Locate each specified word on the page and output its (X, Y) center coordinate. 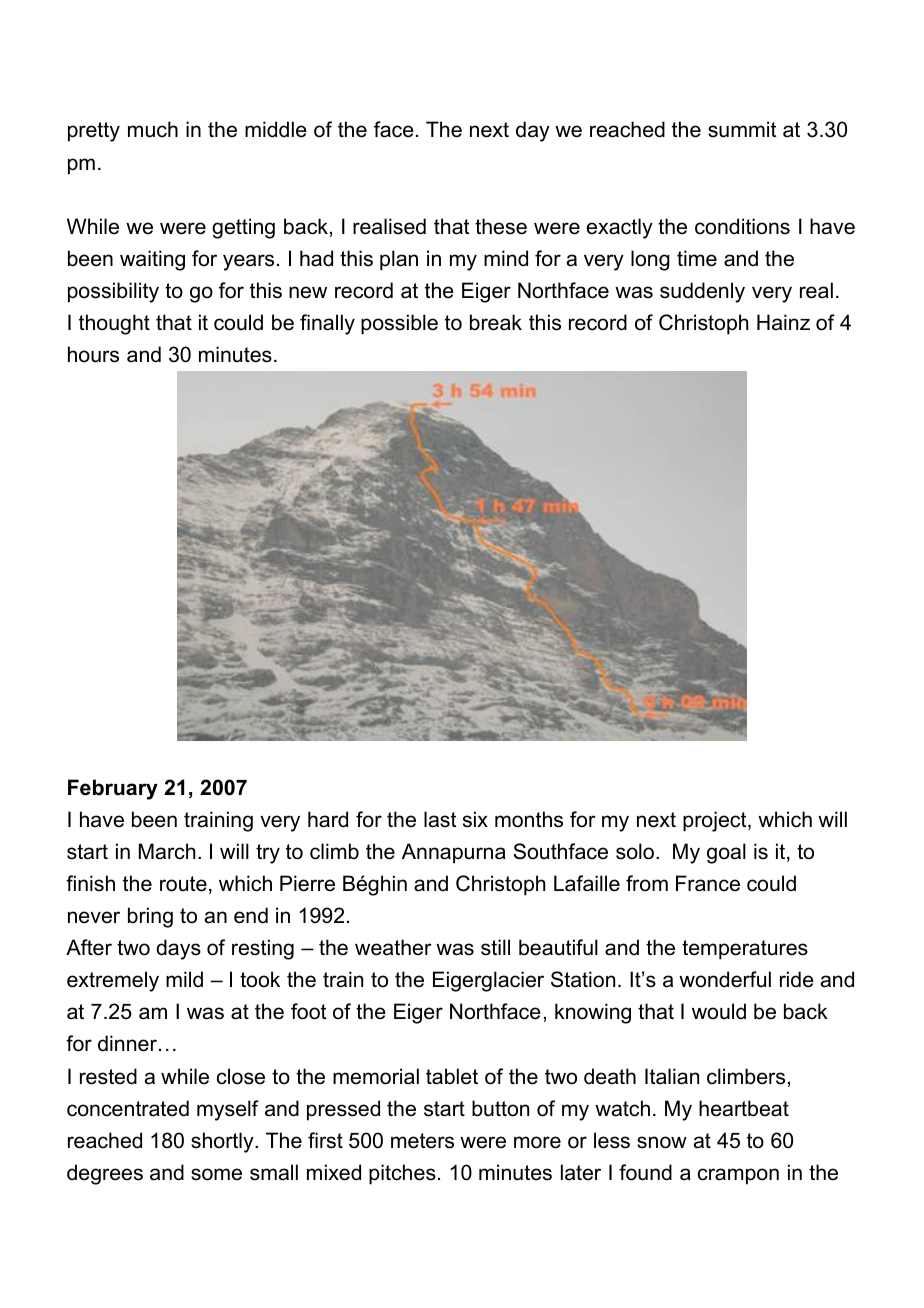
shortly (223, 1142)
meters (422, 1141)
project (716, 821)
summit (742, 129)
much (153, 129)
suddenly (702, 292)
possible (399, 324)
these (501, 226)
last (440, 819)
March (167, 851)
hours (93, 354)
